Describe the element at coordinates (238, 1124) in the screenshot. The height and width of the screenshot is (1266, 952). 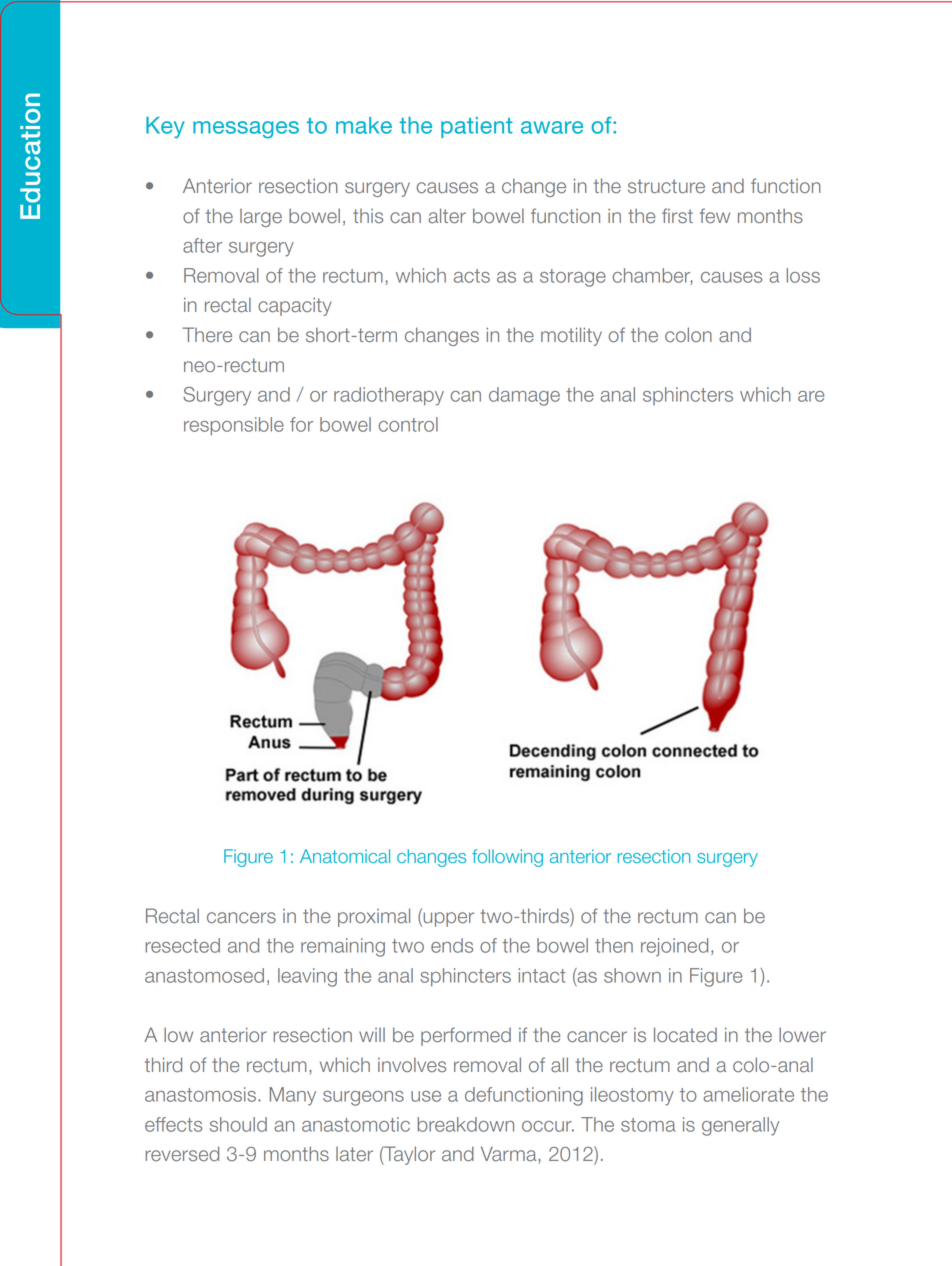
I see `should` at that location.
